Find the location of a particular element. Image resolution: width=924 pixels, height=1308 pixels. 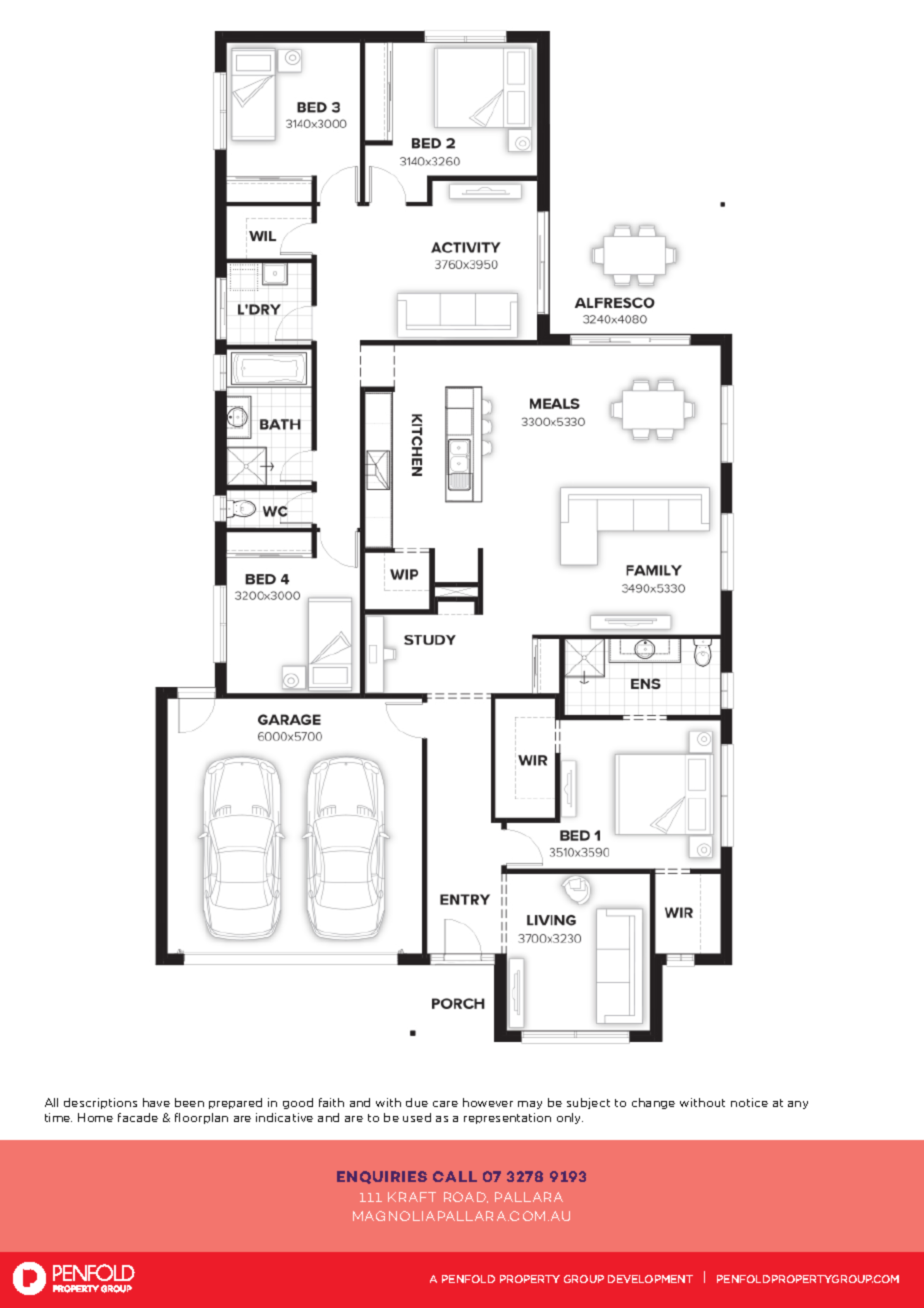

descriptions is located at coordinates (100, 1103).
